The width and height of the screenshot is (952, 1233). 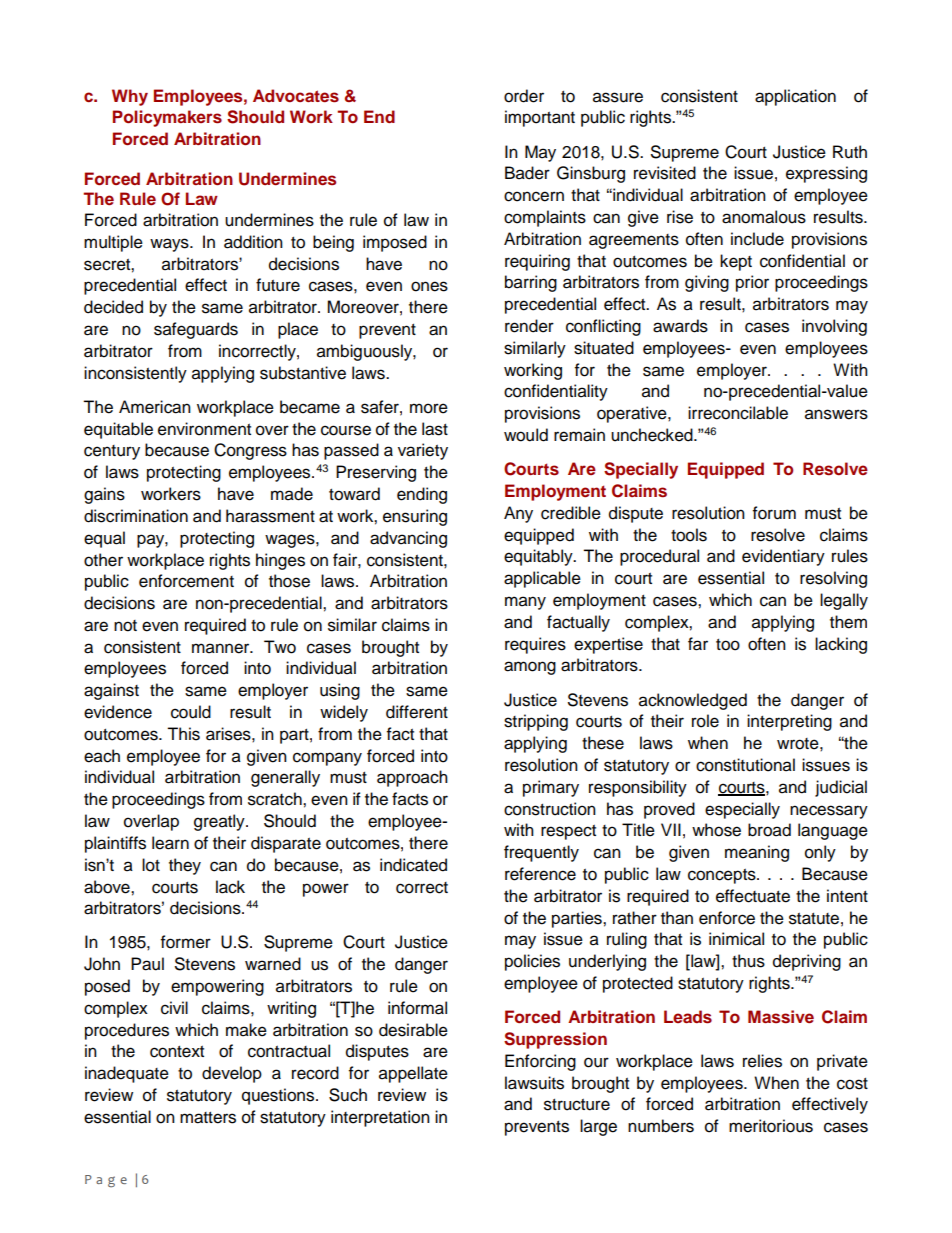 I want to click on ending, so click(x=422, y=495).
